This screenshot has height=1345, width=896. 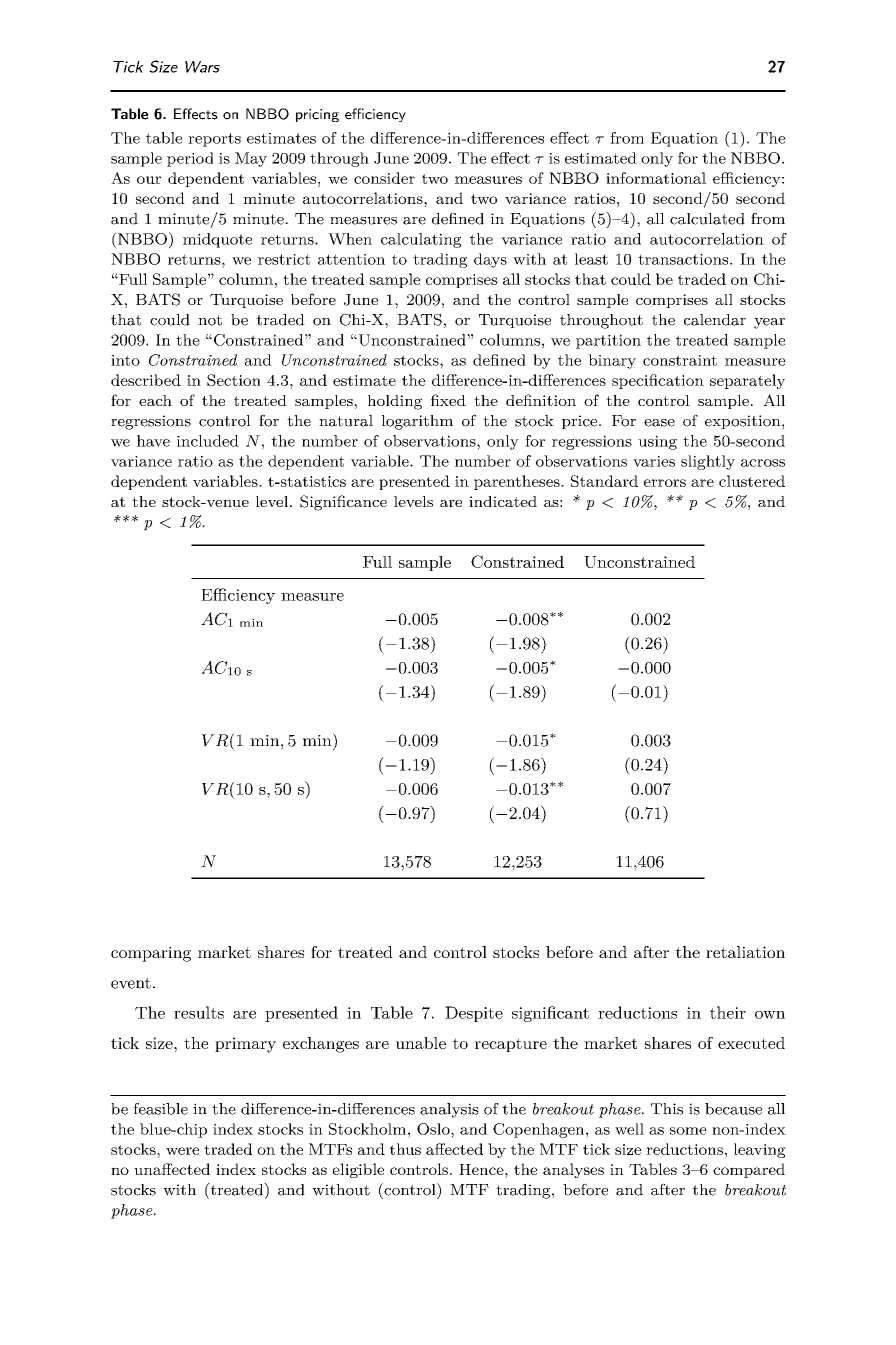 What do you see at coordinates (434, 1129) in the screenshot?
I see `Oslo` at bounding box center [434, 1129].
